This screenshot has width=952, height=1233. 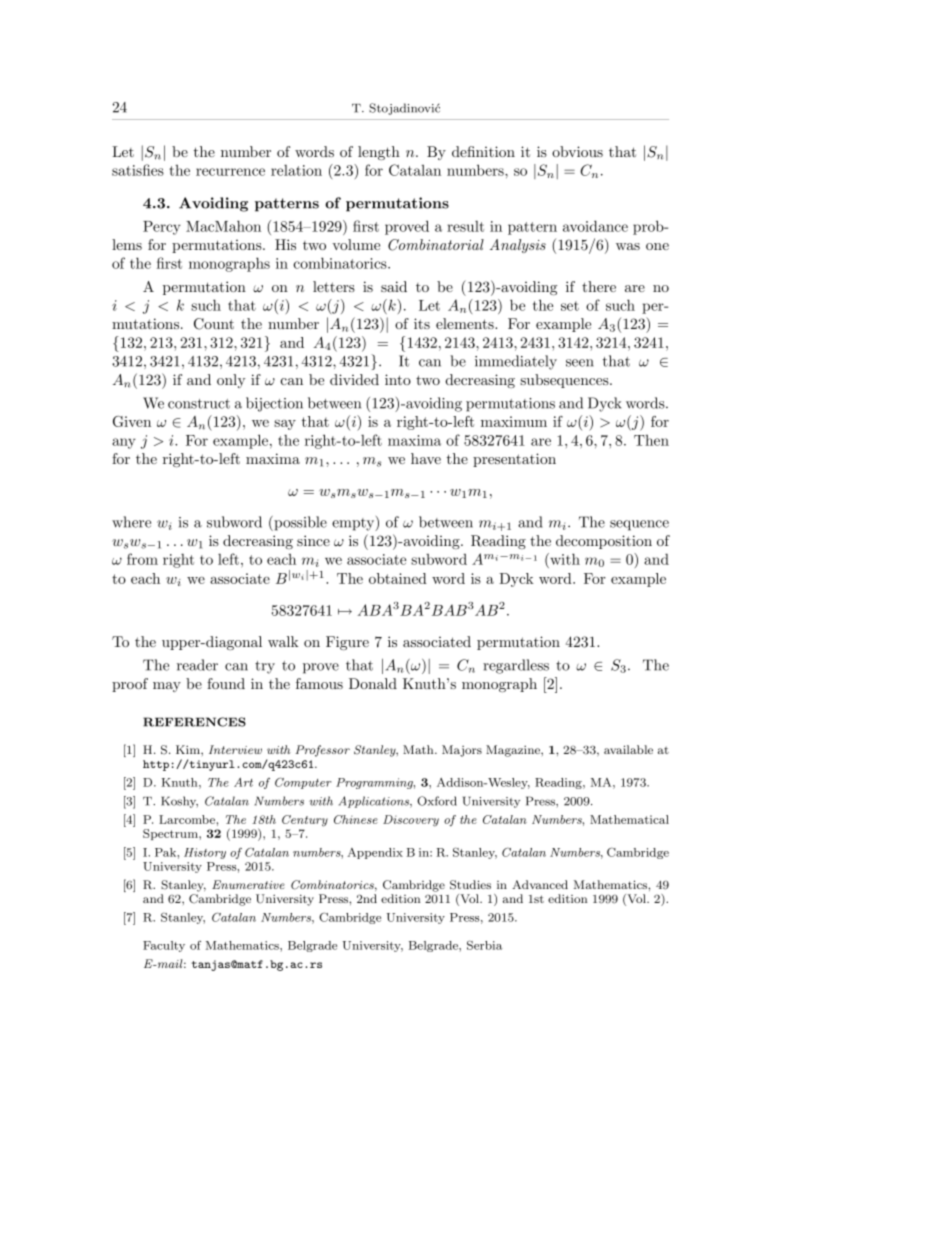 I want to click on Professor, so click(x=322, y=751).
